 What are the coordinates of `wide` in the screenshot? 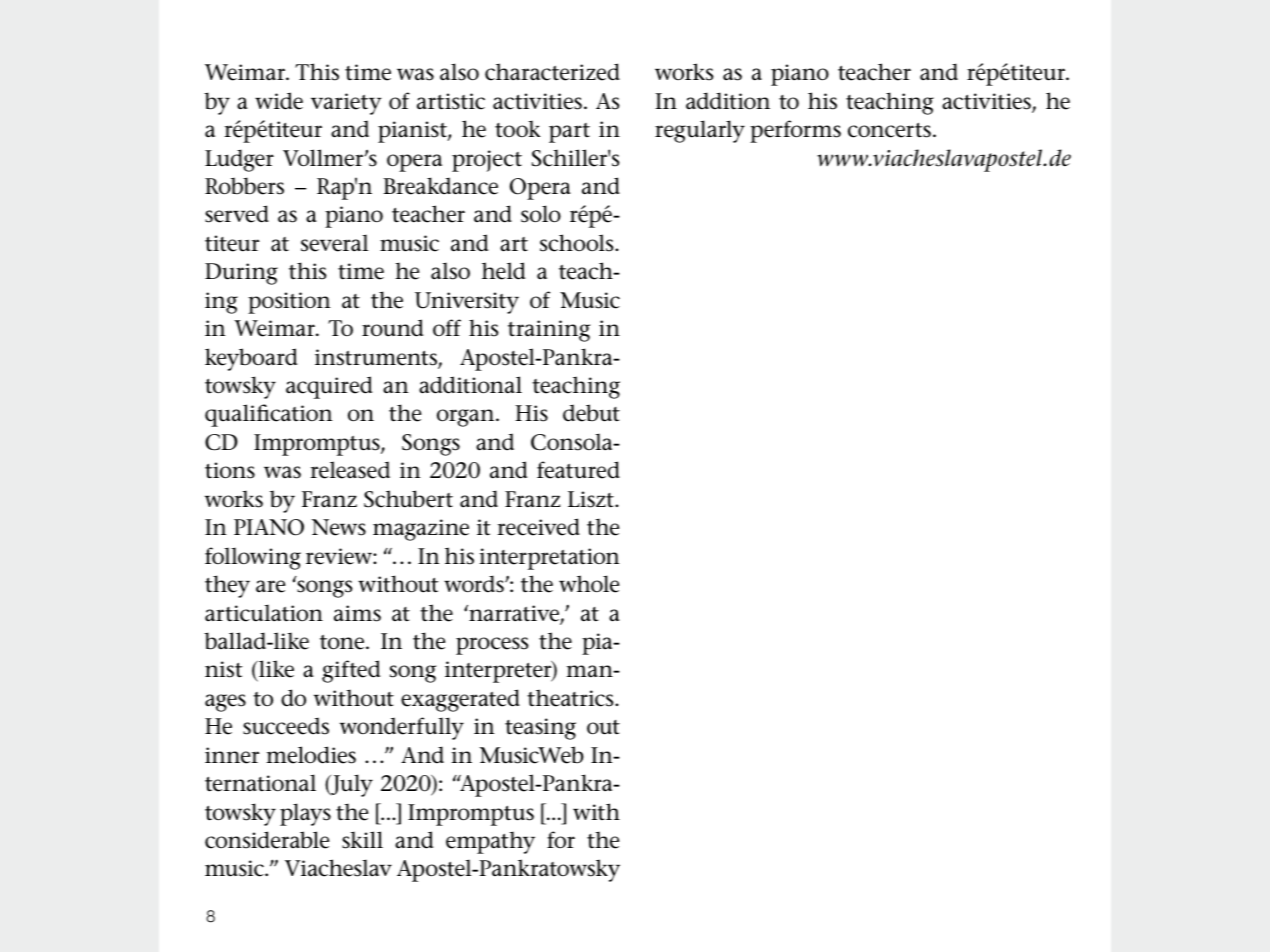 It's located at (279, 101).
